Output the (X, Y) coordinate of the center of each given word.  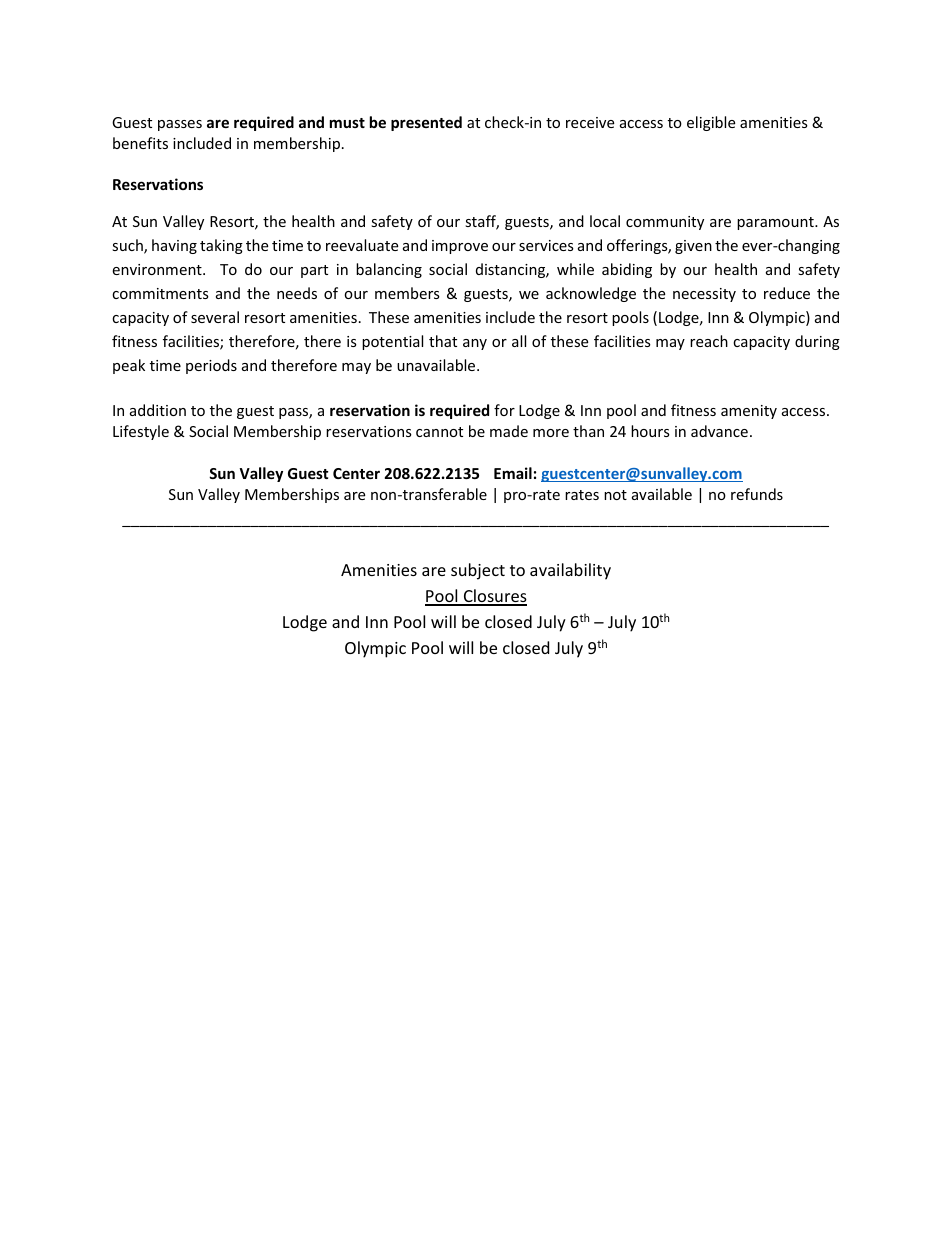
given (693, 247)
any (475, 344)
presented (426, 123)
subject (478, 571)
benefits (140, 143)
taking (221, 246)
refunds (757, 494)
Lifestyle (141, 432)
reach (709, 341)
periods (211, 366)
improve (460, 247)
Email (513, 473)
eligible (711, 123)
